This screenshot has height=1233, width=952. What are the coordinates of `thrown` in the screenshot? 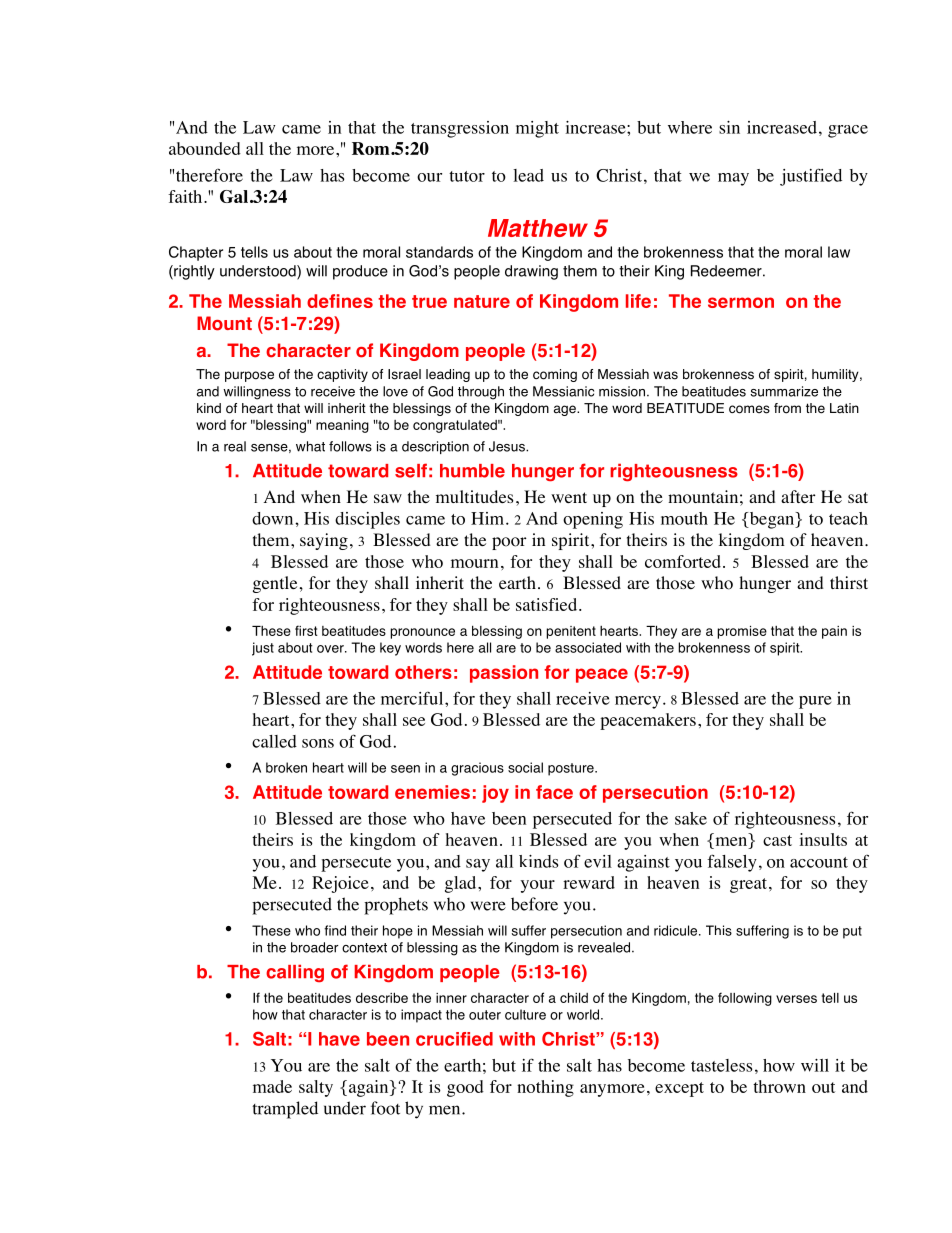 It's located at (779, 1086).
